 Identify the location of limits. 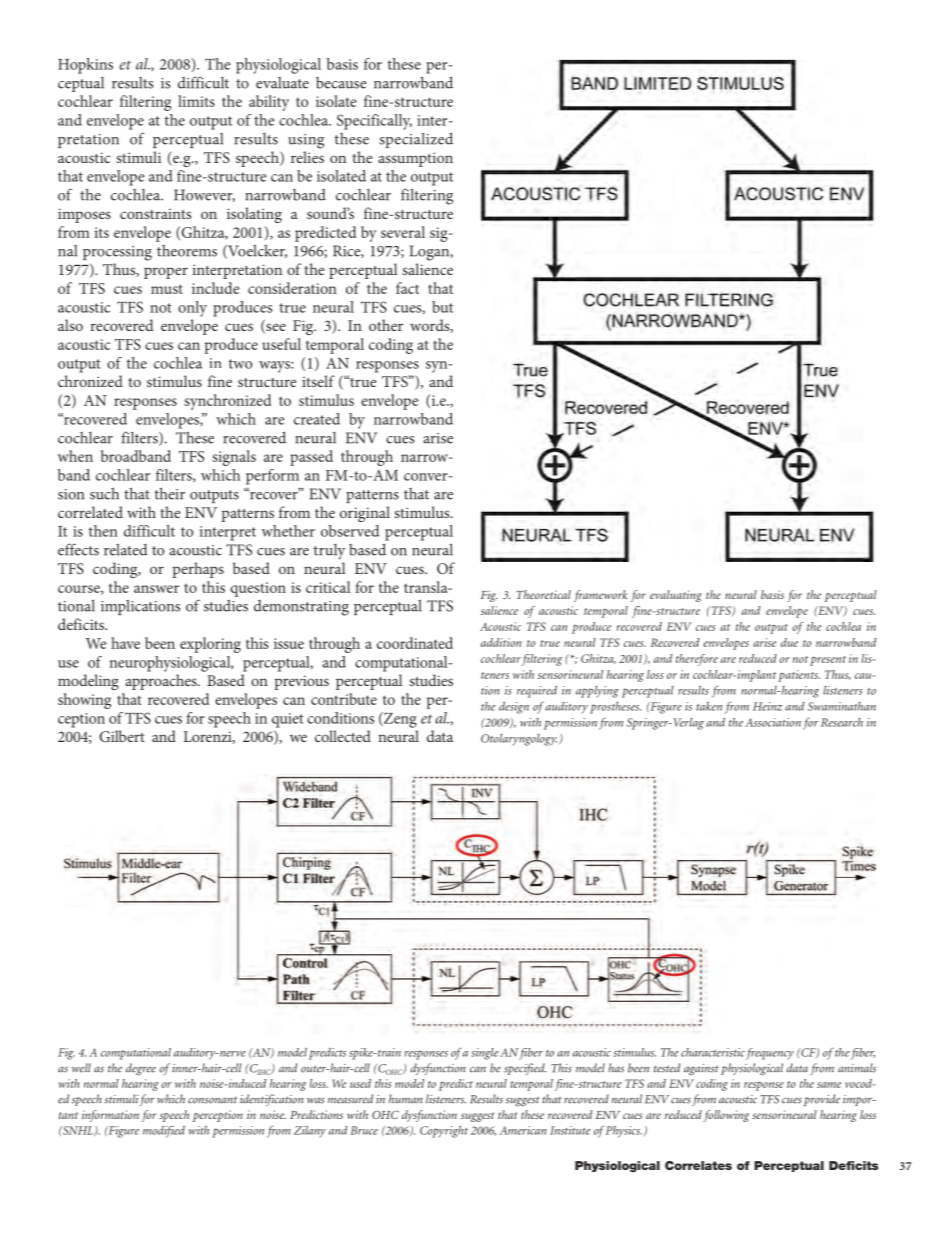
(196, 101).
